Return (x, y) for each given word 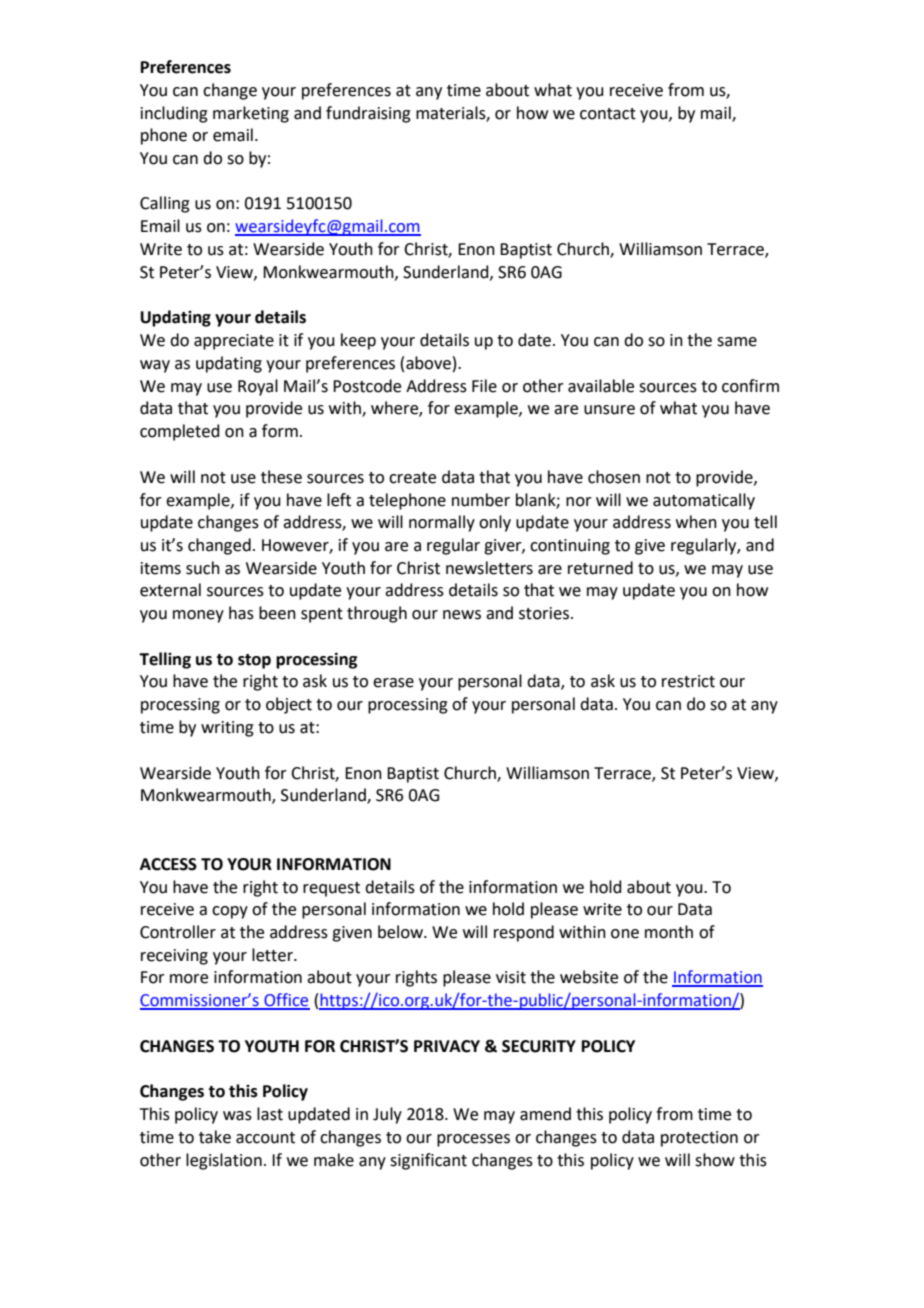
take (215, 1137)
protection (699, 1139)
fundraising (368, 114)
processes (473, 1140)
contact (608, 114)
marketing (251, 114)
